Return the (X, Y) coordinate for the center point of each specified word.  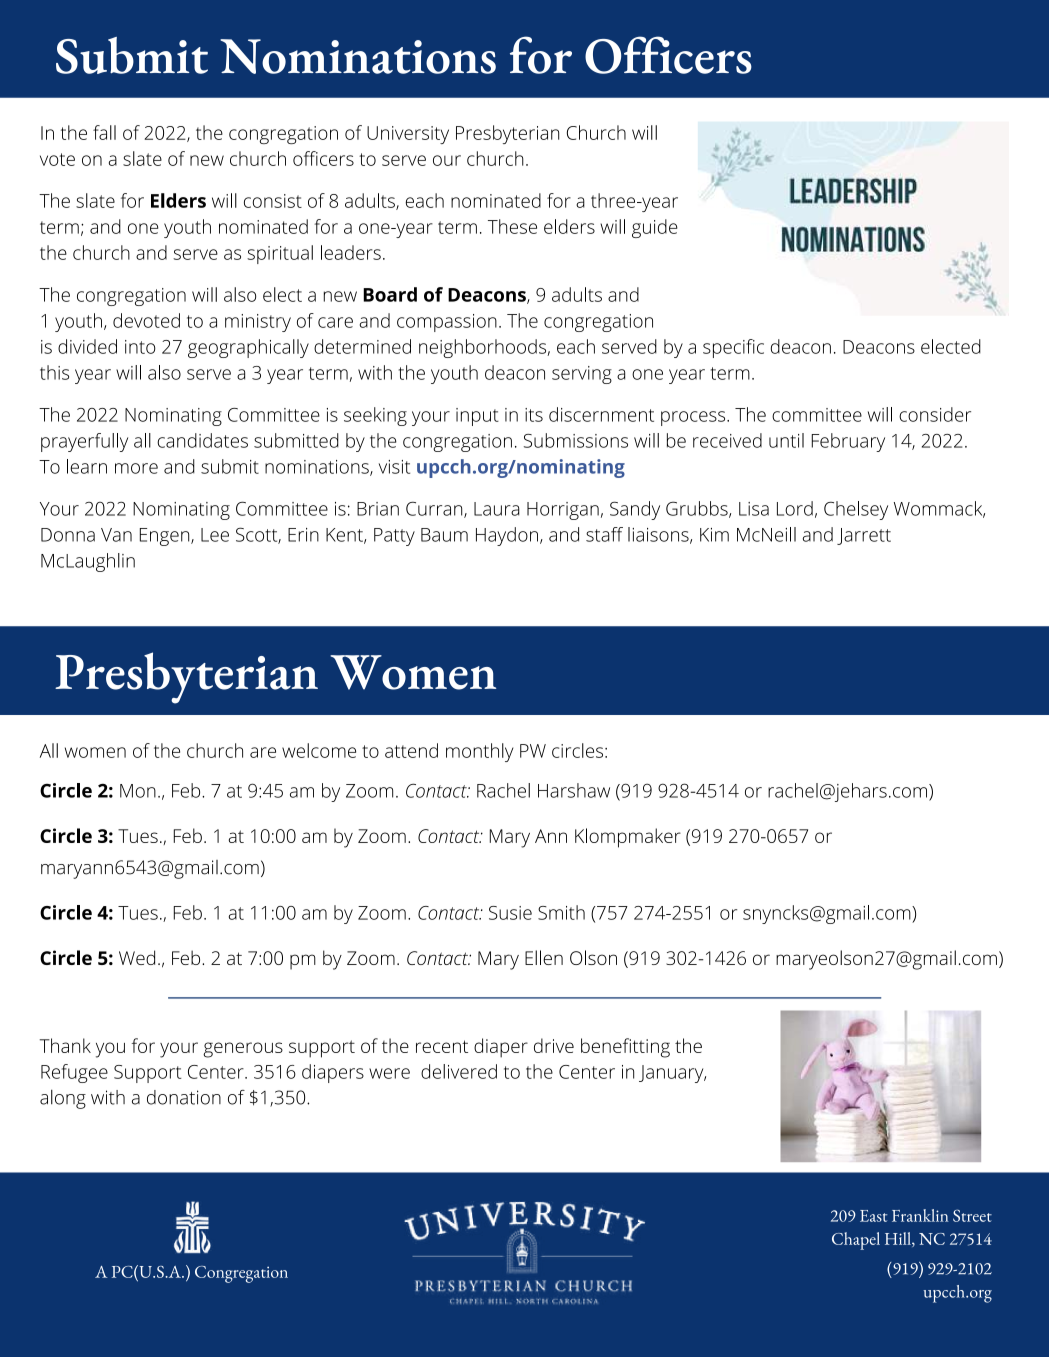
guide (655, 228)
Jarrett (864, 536)
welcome (319, 750)
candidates (202, 440)
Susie (510, 913)
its (534, 415)
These (512, 226)
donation (184, 1097)
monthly (479, 752)
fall (104, 132)
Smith (561, 912)
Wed (137, 957)
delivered (459, 1071)
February (848, 442)
